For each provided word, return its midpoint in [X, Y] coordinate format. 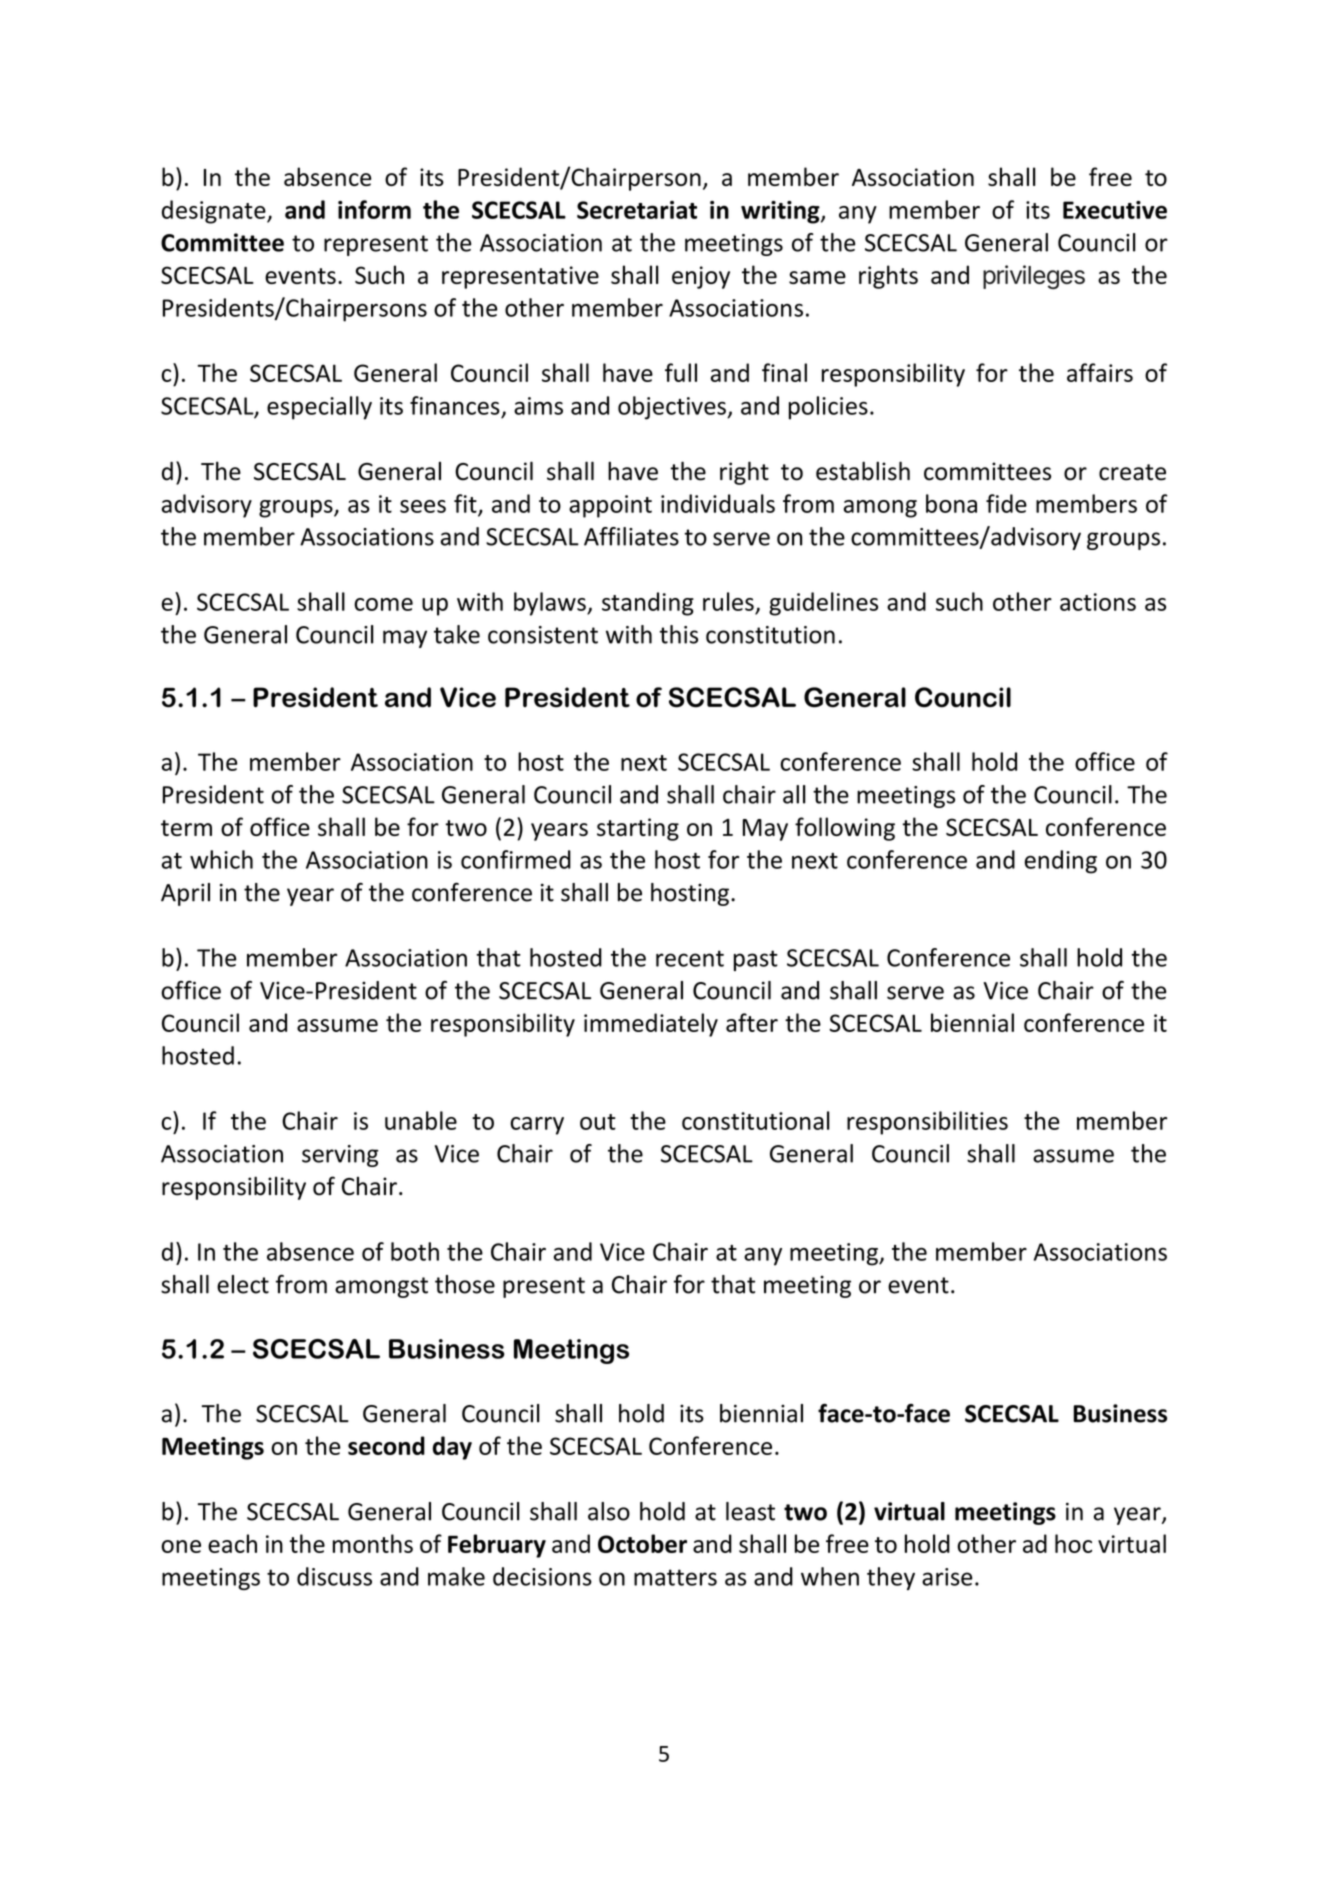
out [598, 1122]
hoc [1073, 1543]
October [642, 1543]
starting [638, 829]
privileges [1034, 277]
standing [648, 604]
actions [1098, 602]
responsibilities [927, 1123]
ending [1061, 862]
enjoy [701, 277]
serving [340, 1156]
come [383, 604]
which [221, 859]
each [232, 1543]
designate [215, 212]
